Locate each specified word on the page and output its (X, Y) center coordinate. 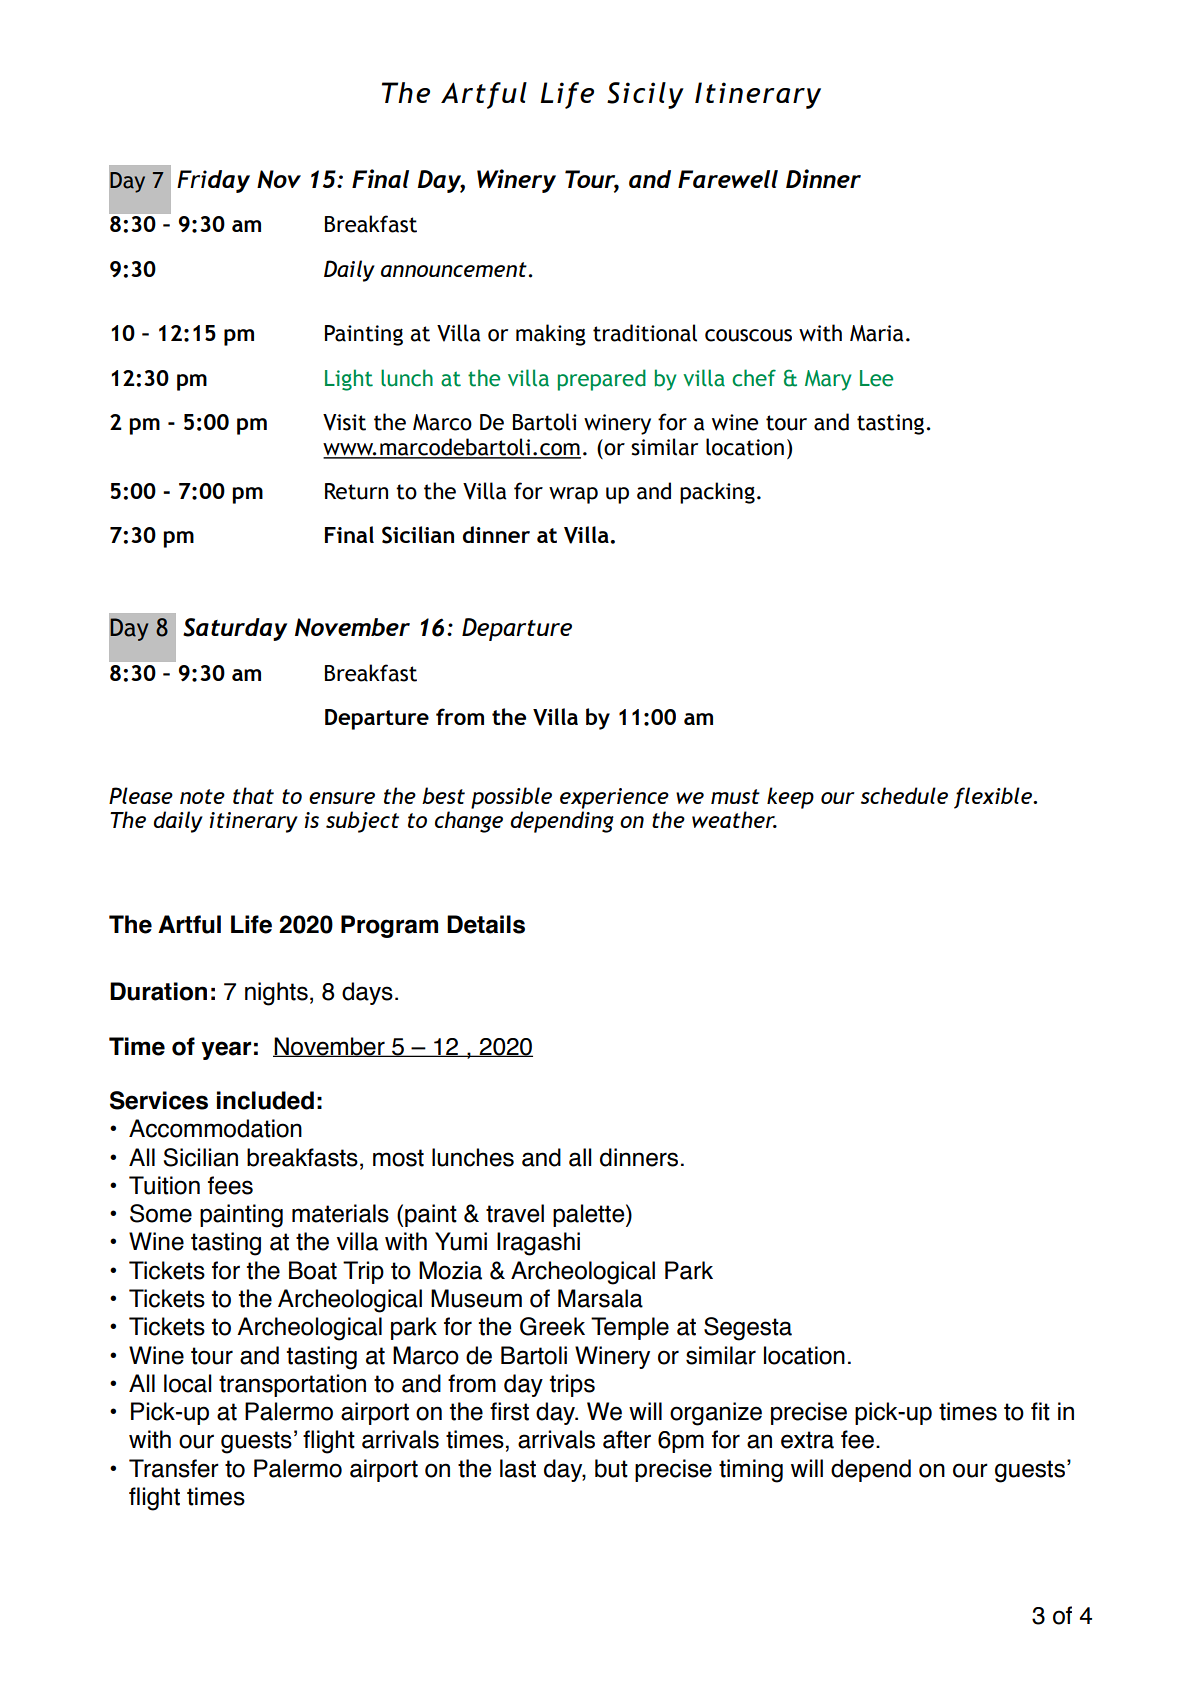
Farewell (728, 179)
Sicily (645, 95)
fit (1040, 1411)
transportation (292, 1385)
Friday (213, 181)
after (627, 1439)
